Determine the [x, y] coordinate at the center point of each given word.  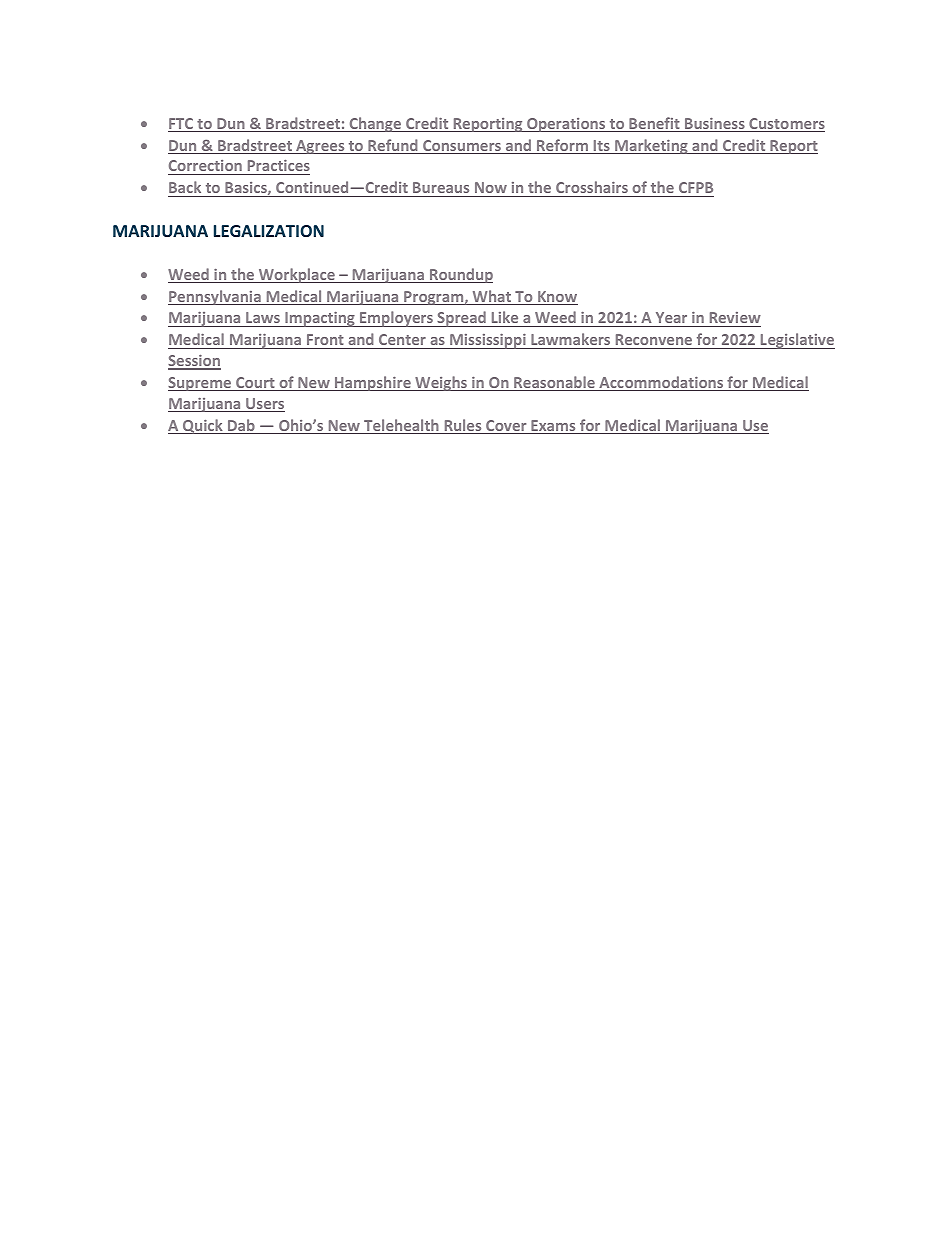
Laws [263, 317]
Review [735, 317]
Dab [241, 426]
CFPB [696, 187]
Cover [506, 427]
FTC [182, 125]
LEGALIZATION [269, 231]
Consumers [462, 147]
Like [505, 317]
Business [715, 125]
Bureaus [441, 187]
